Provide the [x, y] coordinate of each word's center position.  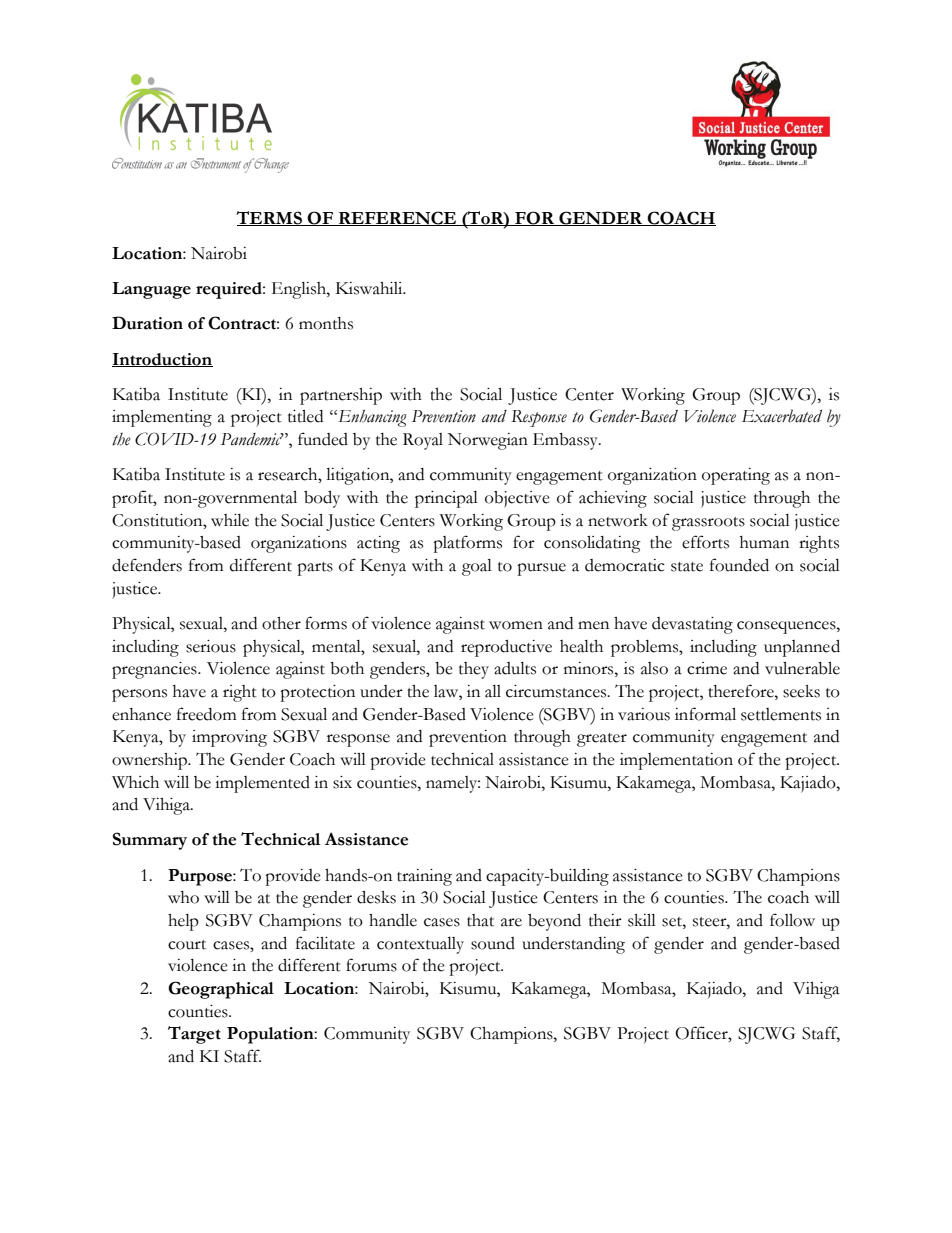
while [230, 520]
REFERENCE [397, 218]
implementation [676, 761]
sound [493, 943]
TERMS [270, 218]
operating [736, 476]
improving [229, 738]
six [342, 782]
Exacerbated [782, 416]
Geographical [221, 990]
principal [446, 499]
